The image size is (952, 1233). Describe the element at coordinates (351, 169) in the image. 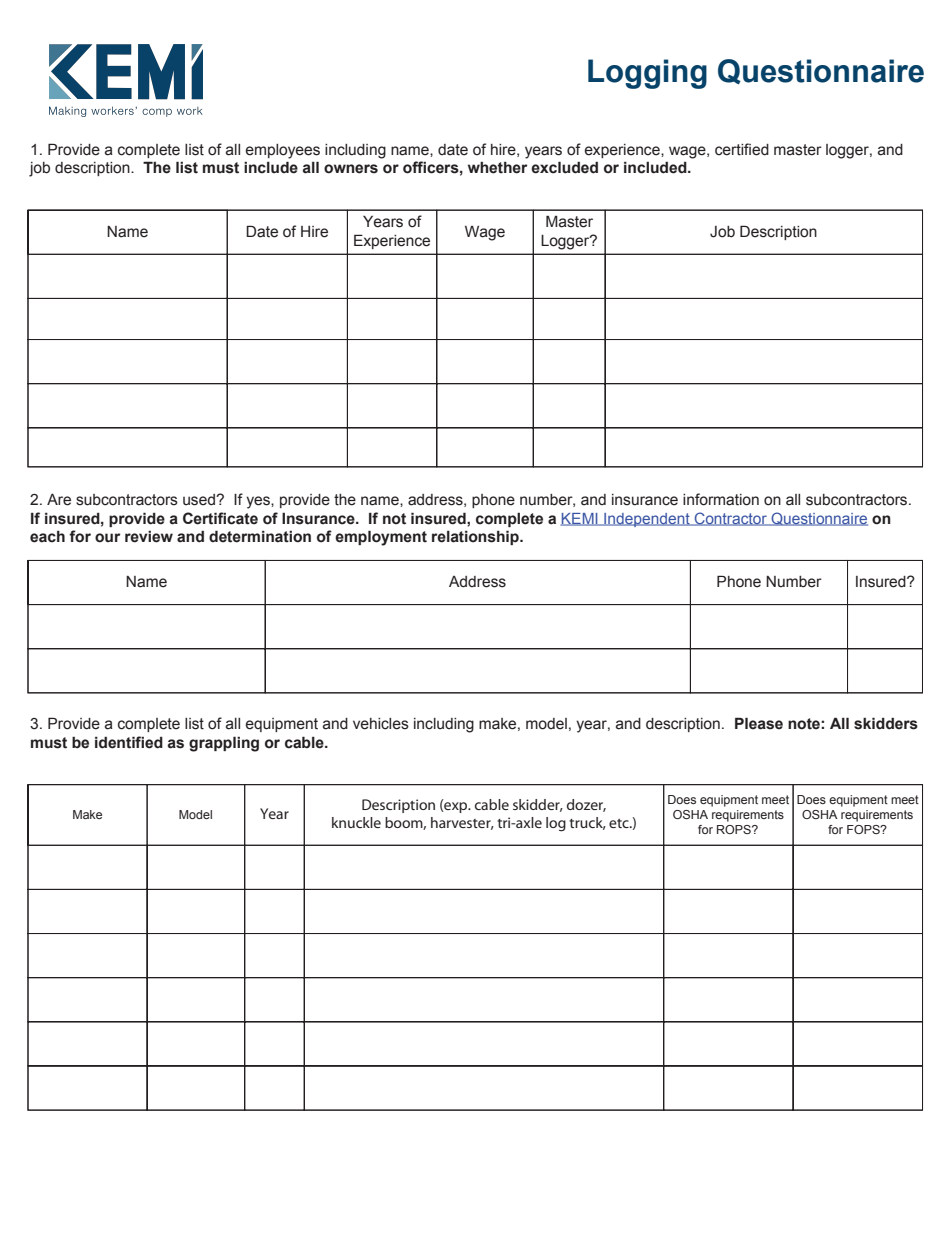

I see `owners` at that location.
